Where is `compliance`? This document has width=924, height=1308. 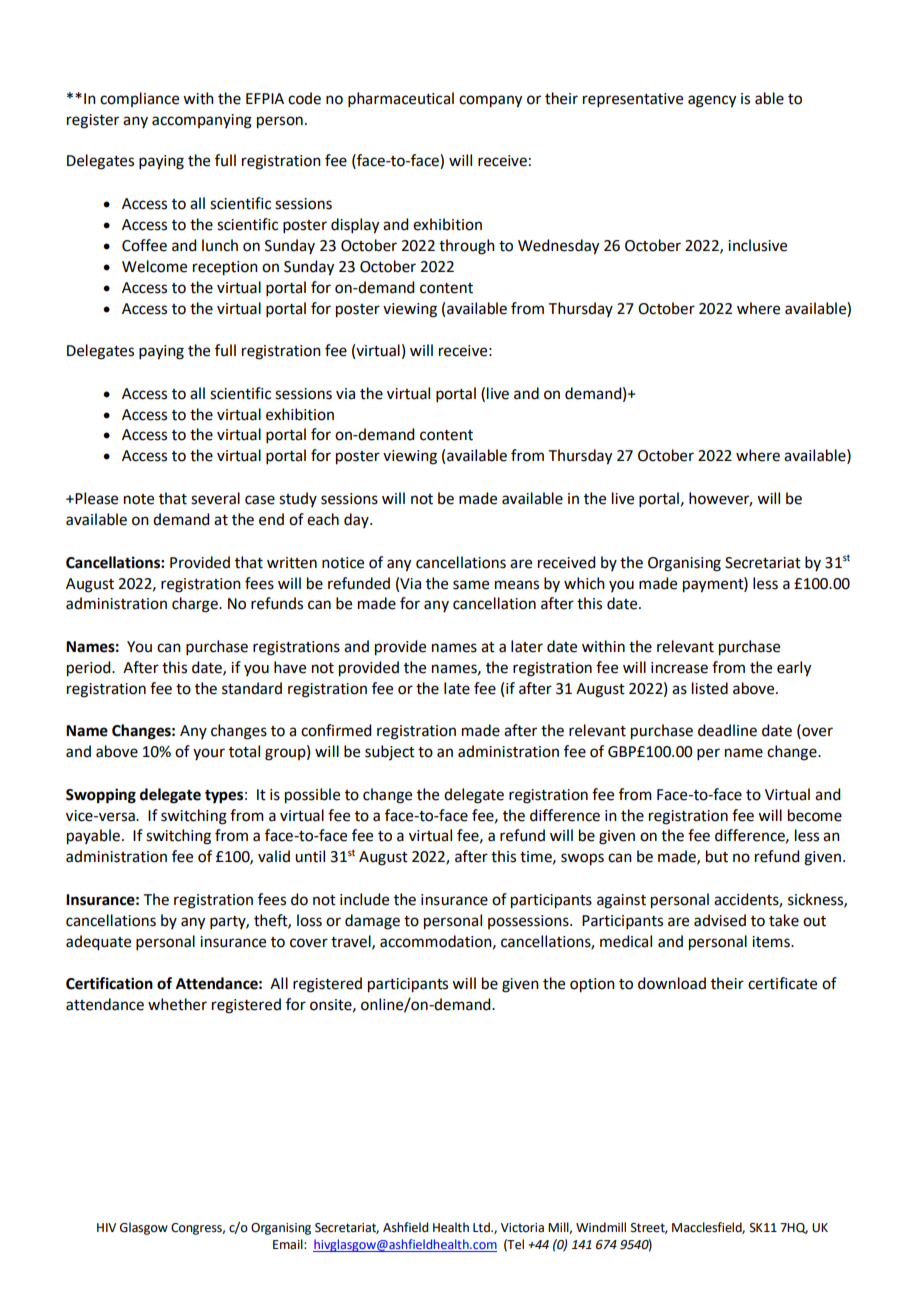 compliance is located at coordinates (139, 99).
